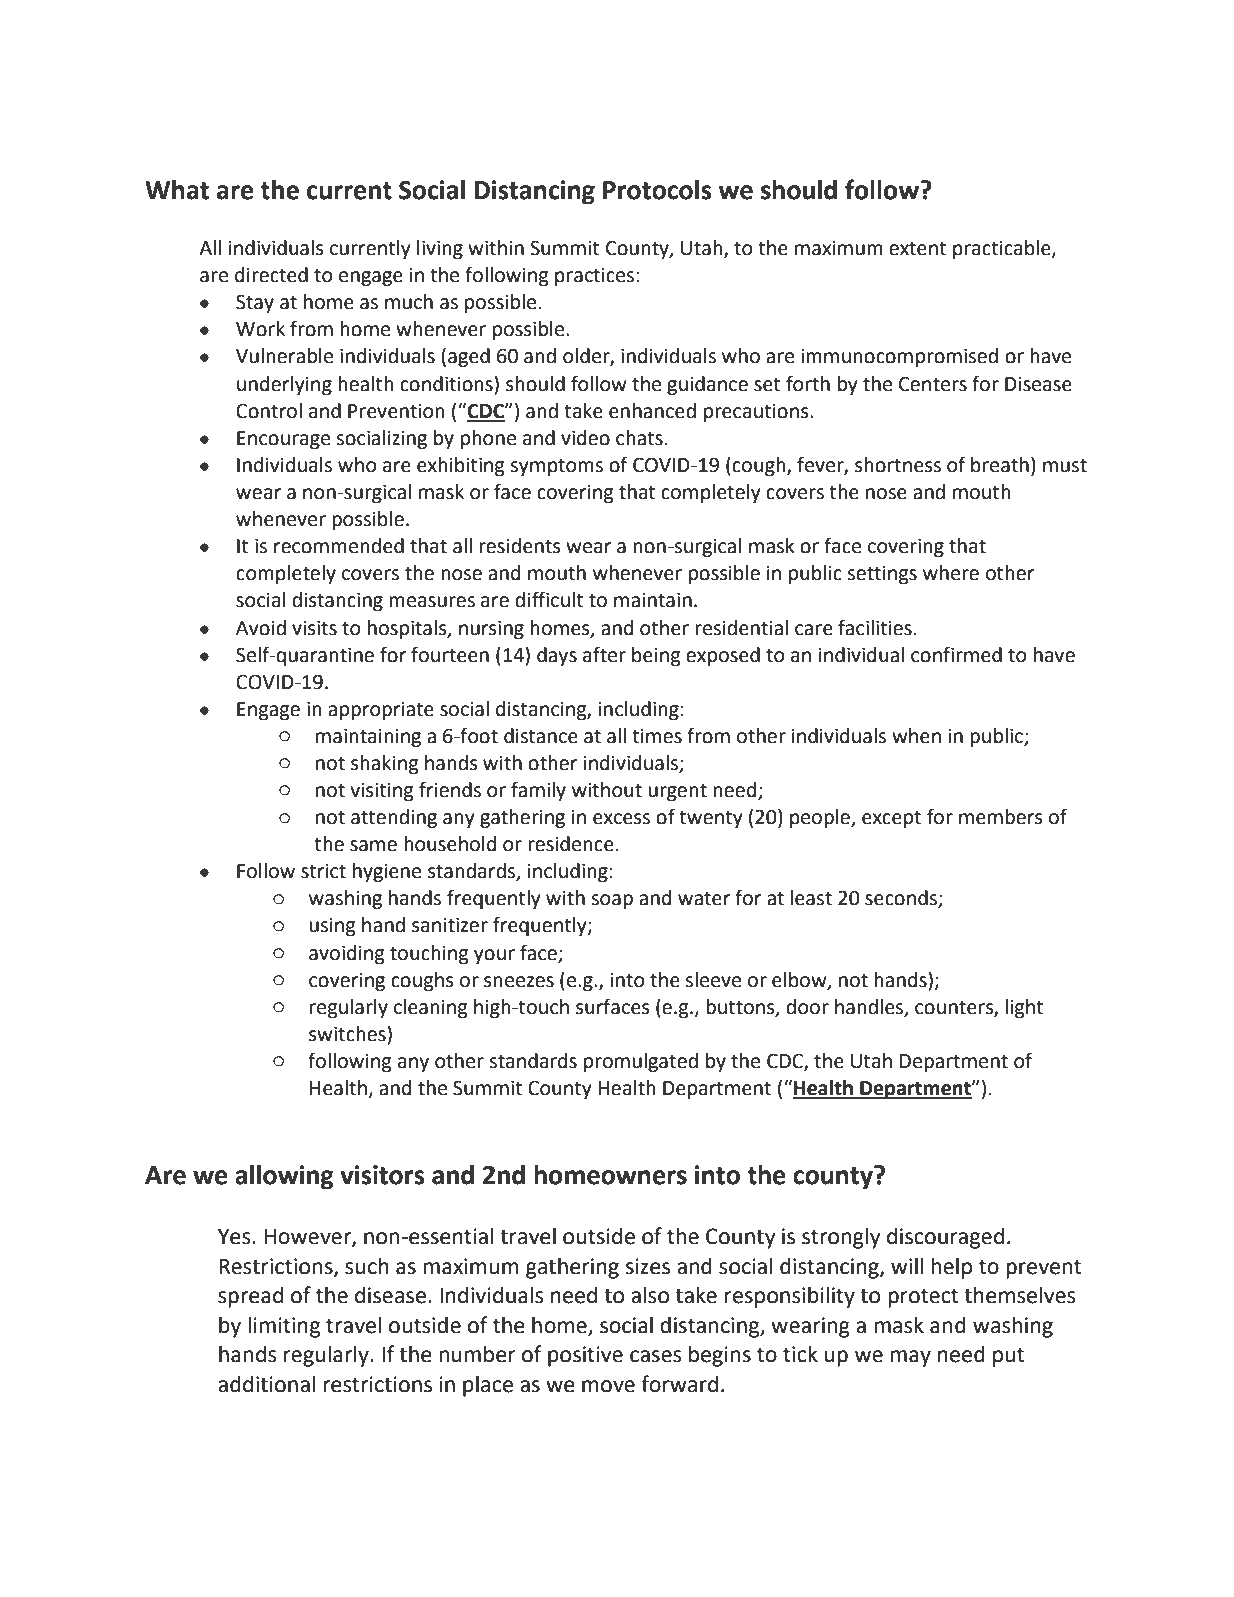 This screenshot has height=1597, width=1234. Describe the element at coordinates (917, 248) in the screenshot. I see `extent` at that location.
